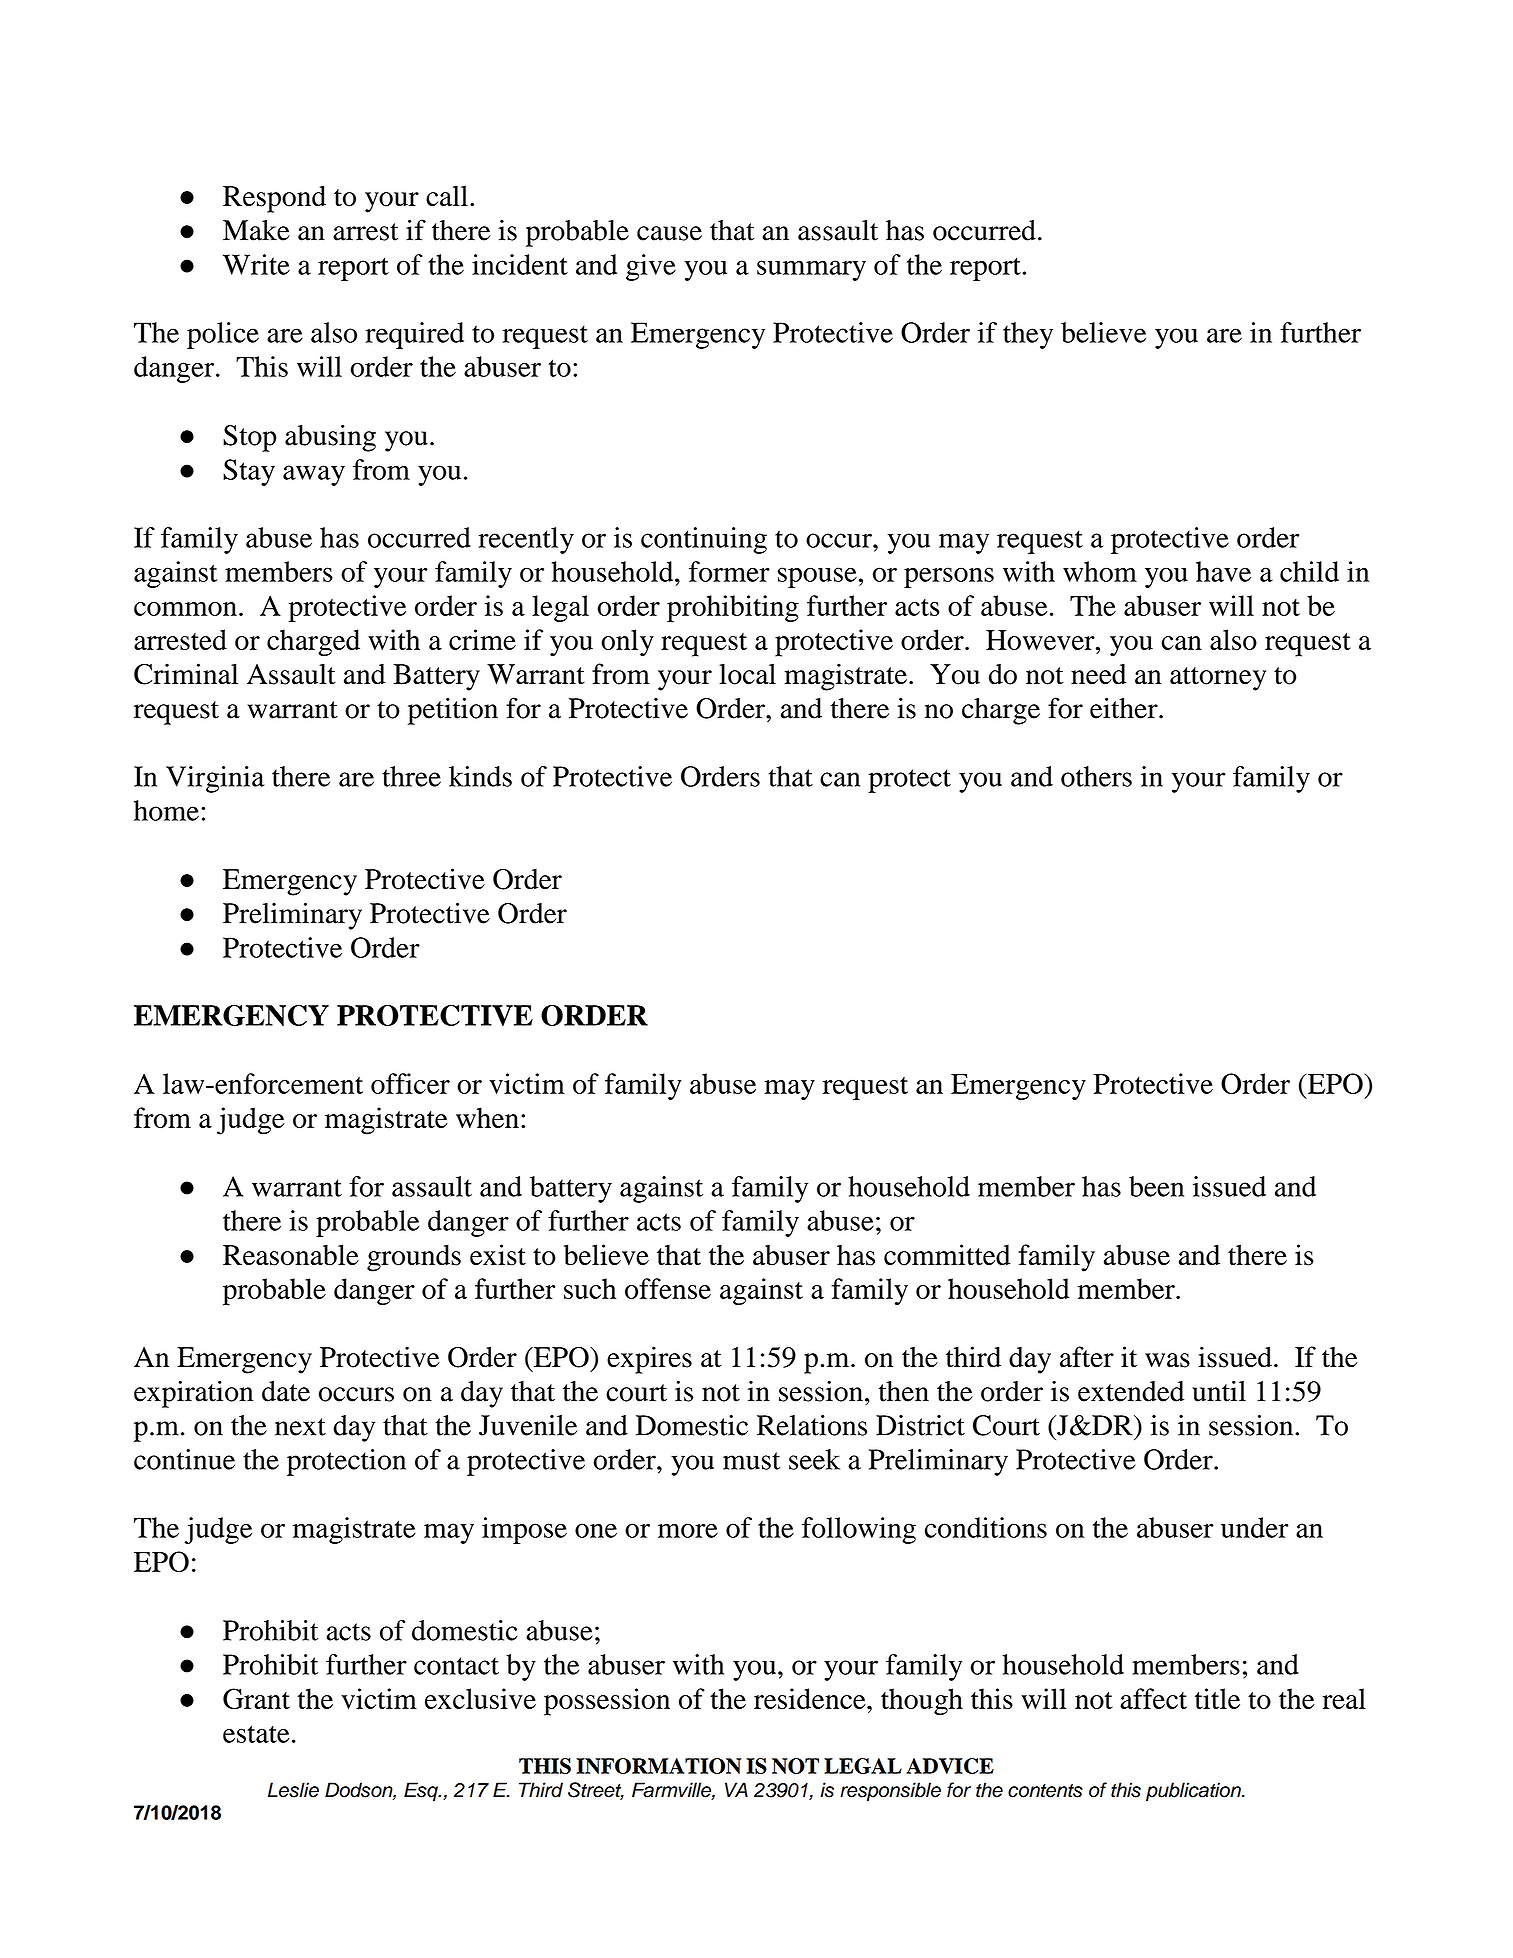  I want to click on title, so click(1217, 1698).
